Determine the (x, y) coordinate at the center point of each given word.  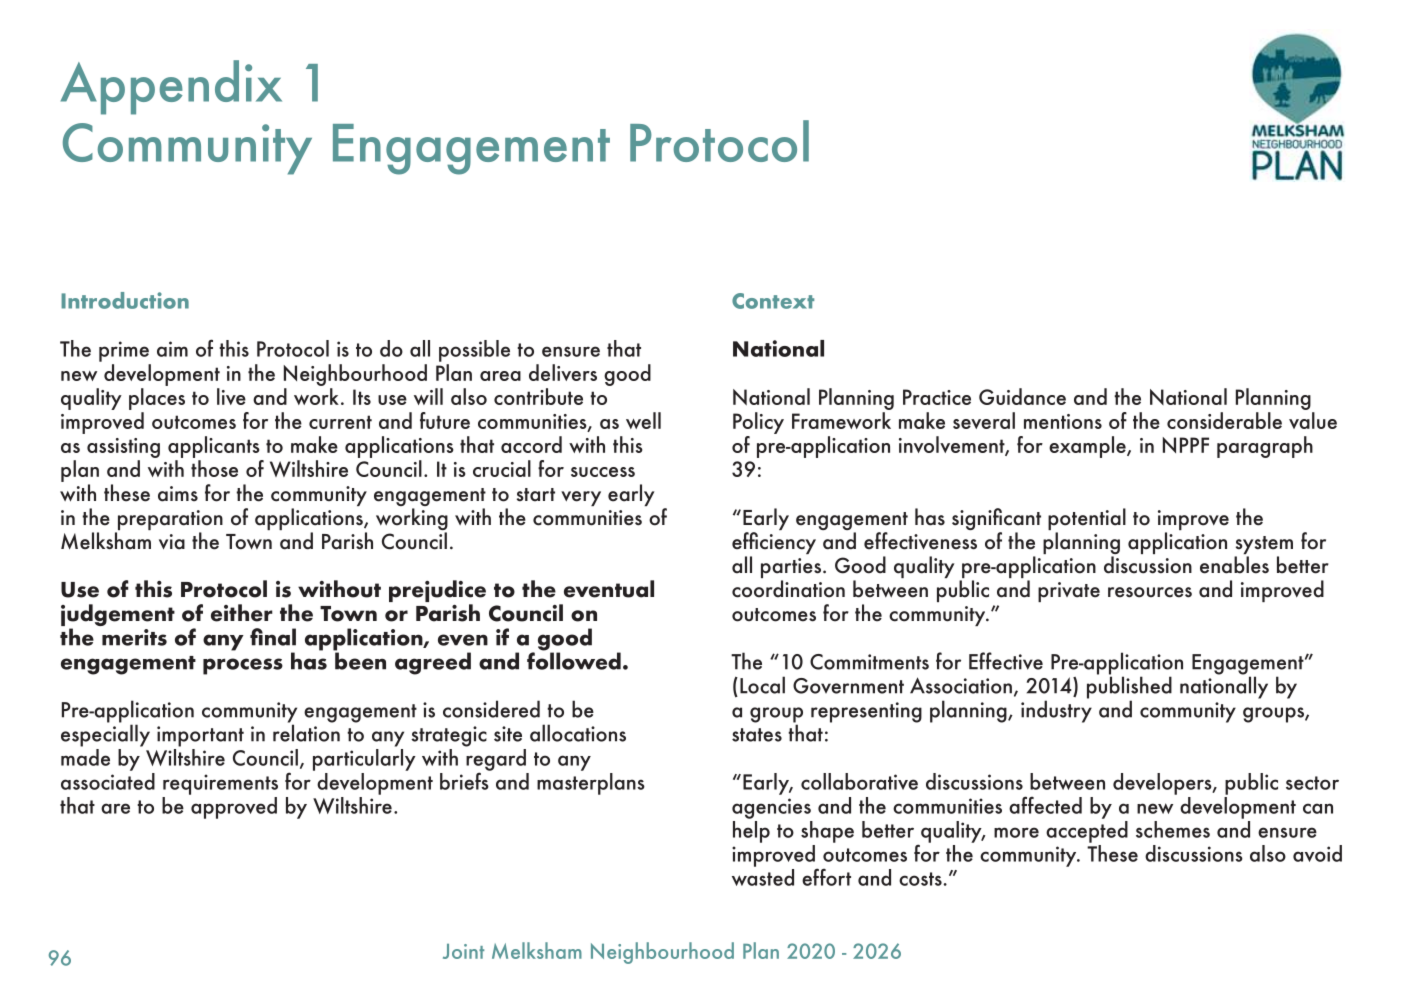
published (1129, 687)
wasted (763, 877)
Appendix (171, 87)
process (243, 666)
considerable (1224, 420)
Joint (463, 951)
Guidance (1022, 396)
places (157, 399)
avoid (1317, 853)
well (643, 420)
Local (762, 685)
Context (773, 301)
